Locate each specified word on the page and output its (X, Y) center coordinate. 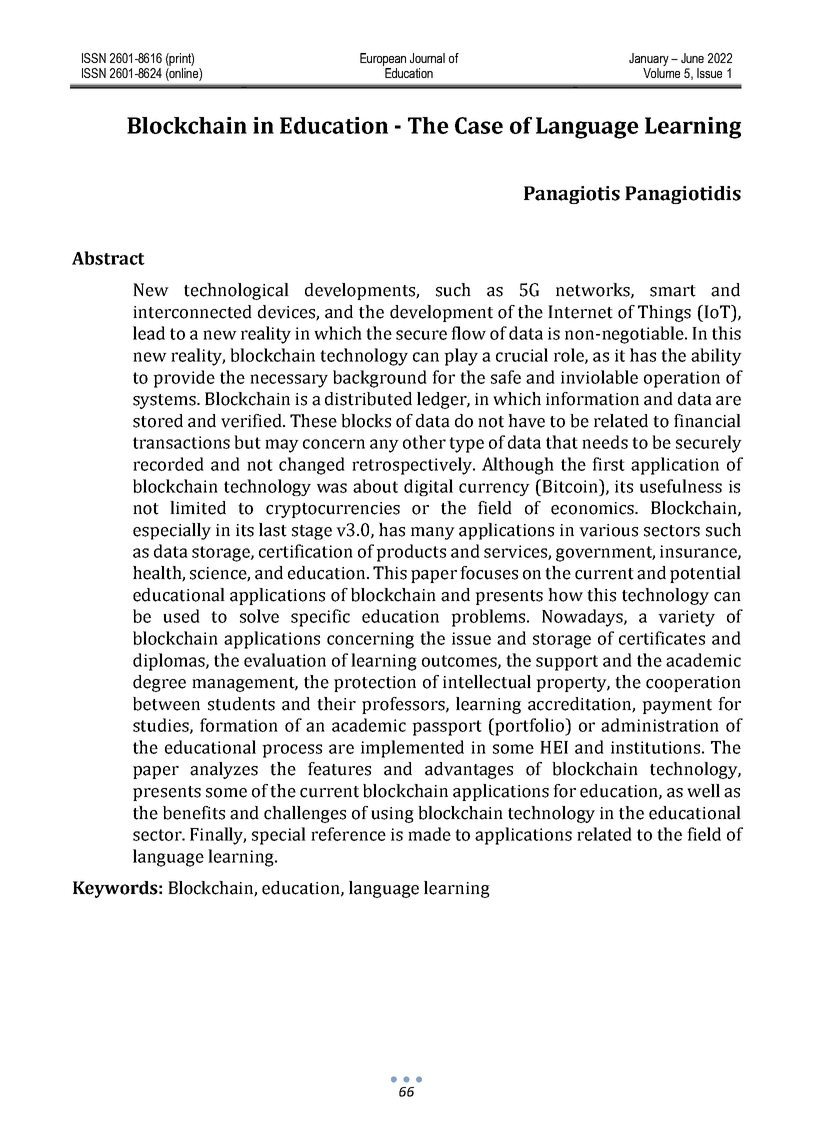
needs (605, 442)
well (703, 791)
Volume (661, 73)
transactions (181, 442)
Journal (427, 58)
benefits (194, 813)
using (392, 815)
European (383, 59)
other (424, 442)
